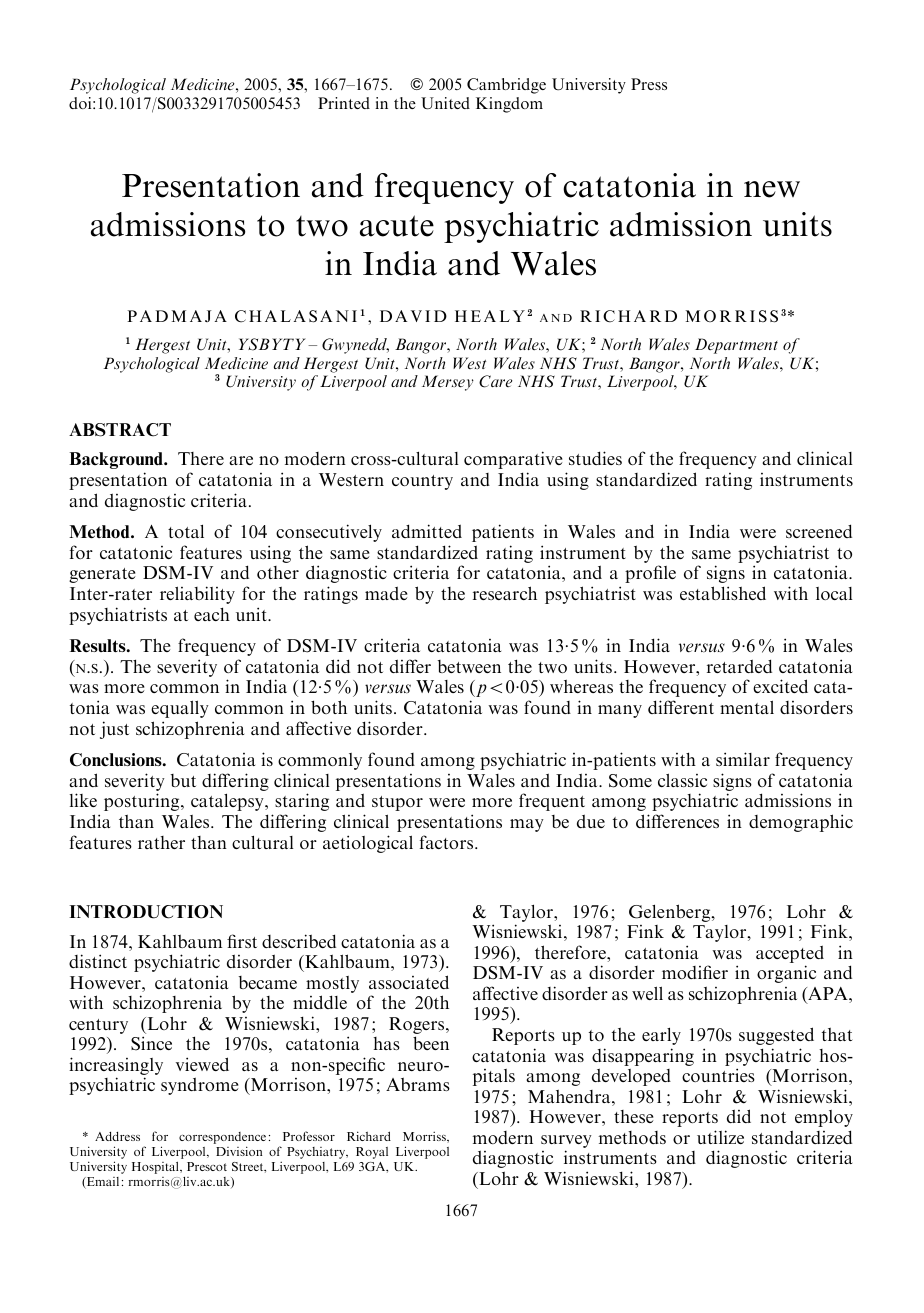 The width and height of the document is (924, 1313). Describe the element at coordinates (409, 982) in the document. I see `associated` at that location.
